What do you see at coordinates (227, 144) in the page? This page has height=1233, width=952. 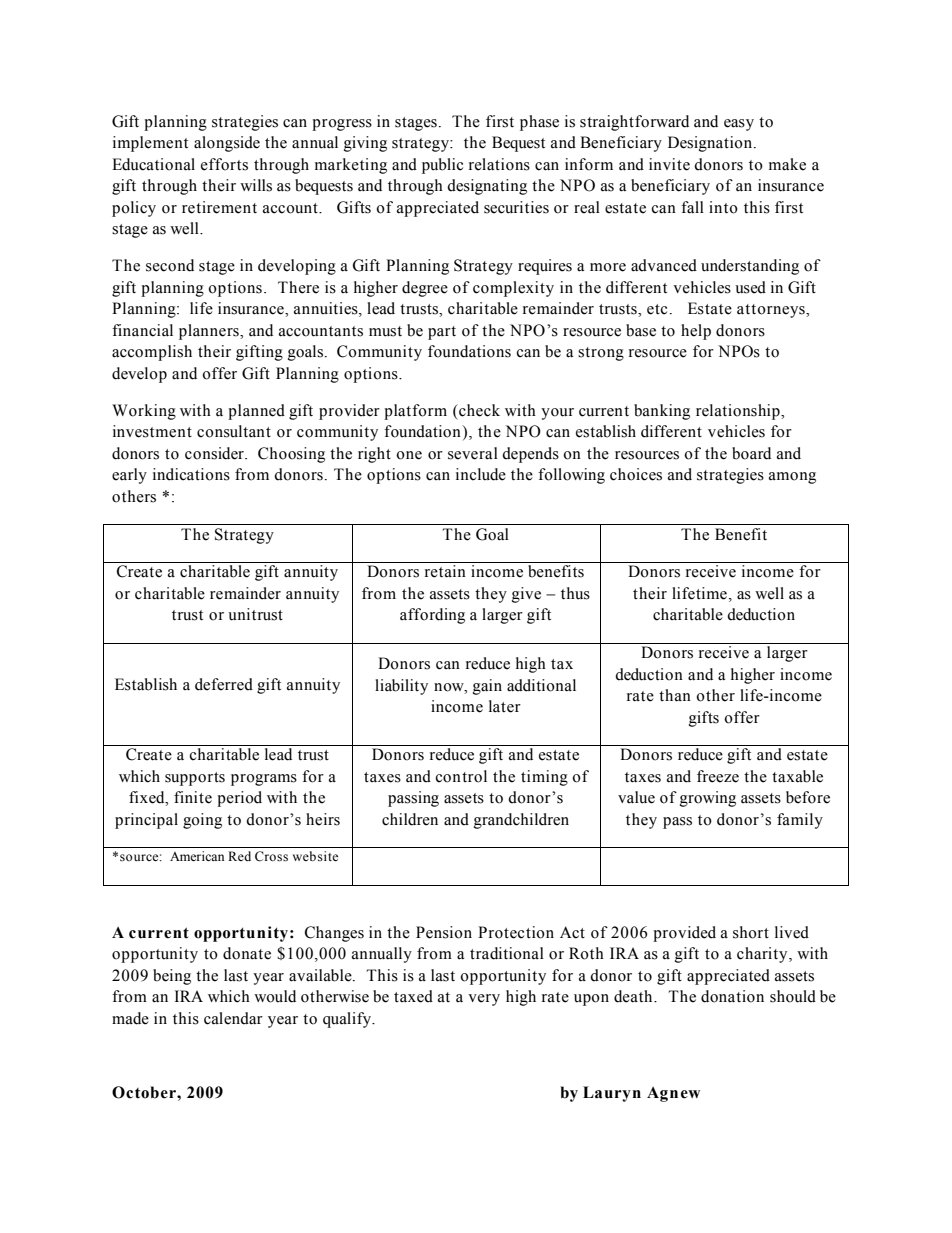 I see `alongside` at bounding box center [227, 144].
